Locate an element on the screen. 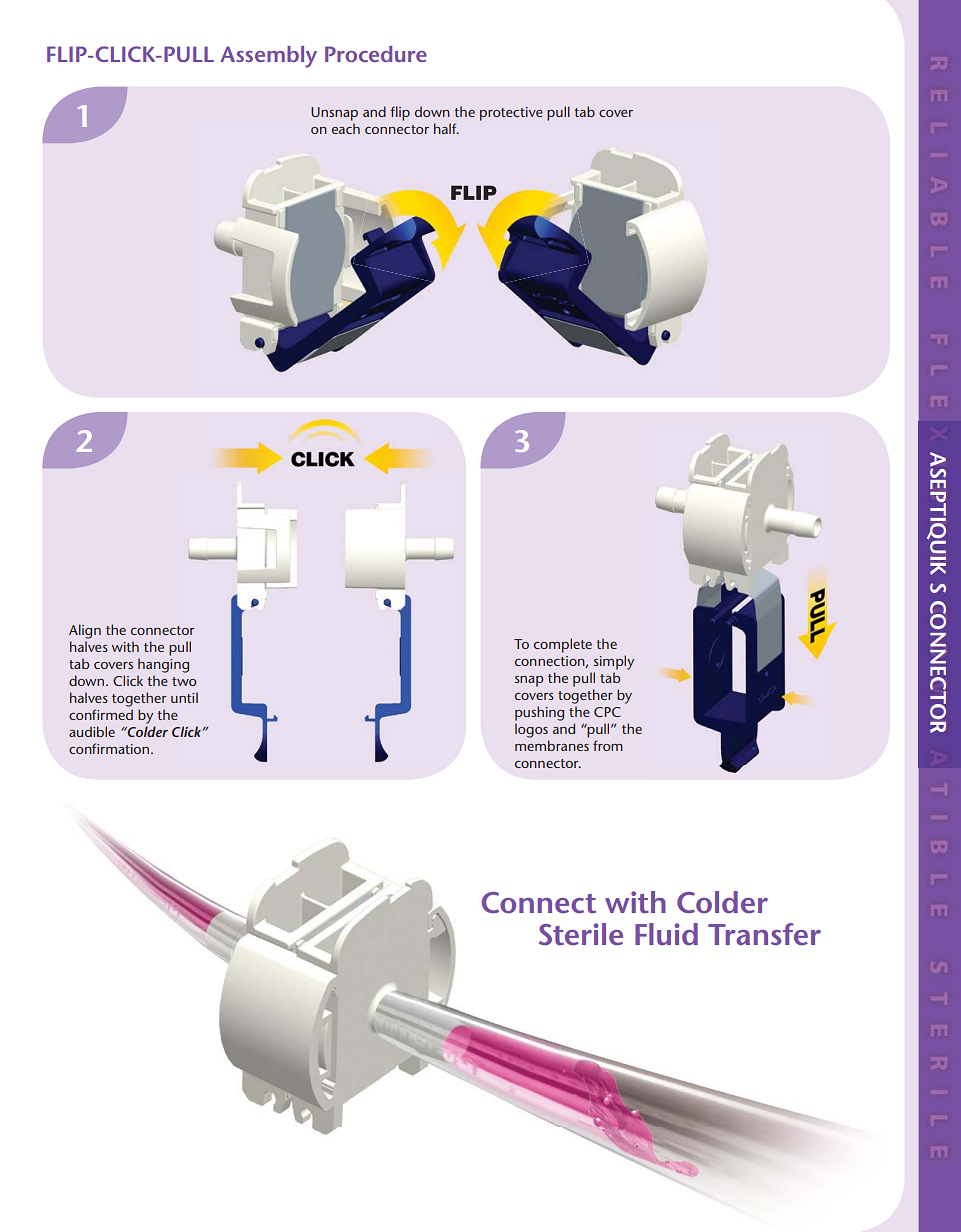  CPC is located at coordinates (607, 712).
